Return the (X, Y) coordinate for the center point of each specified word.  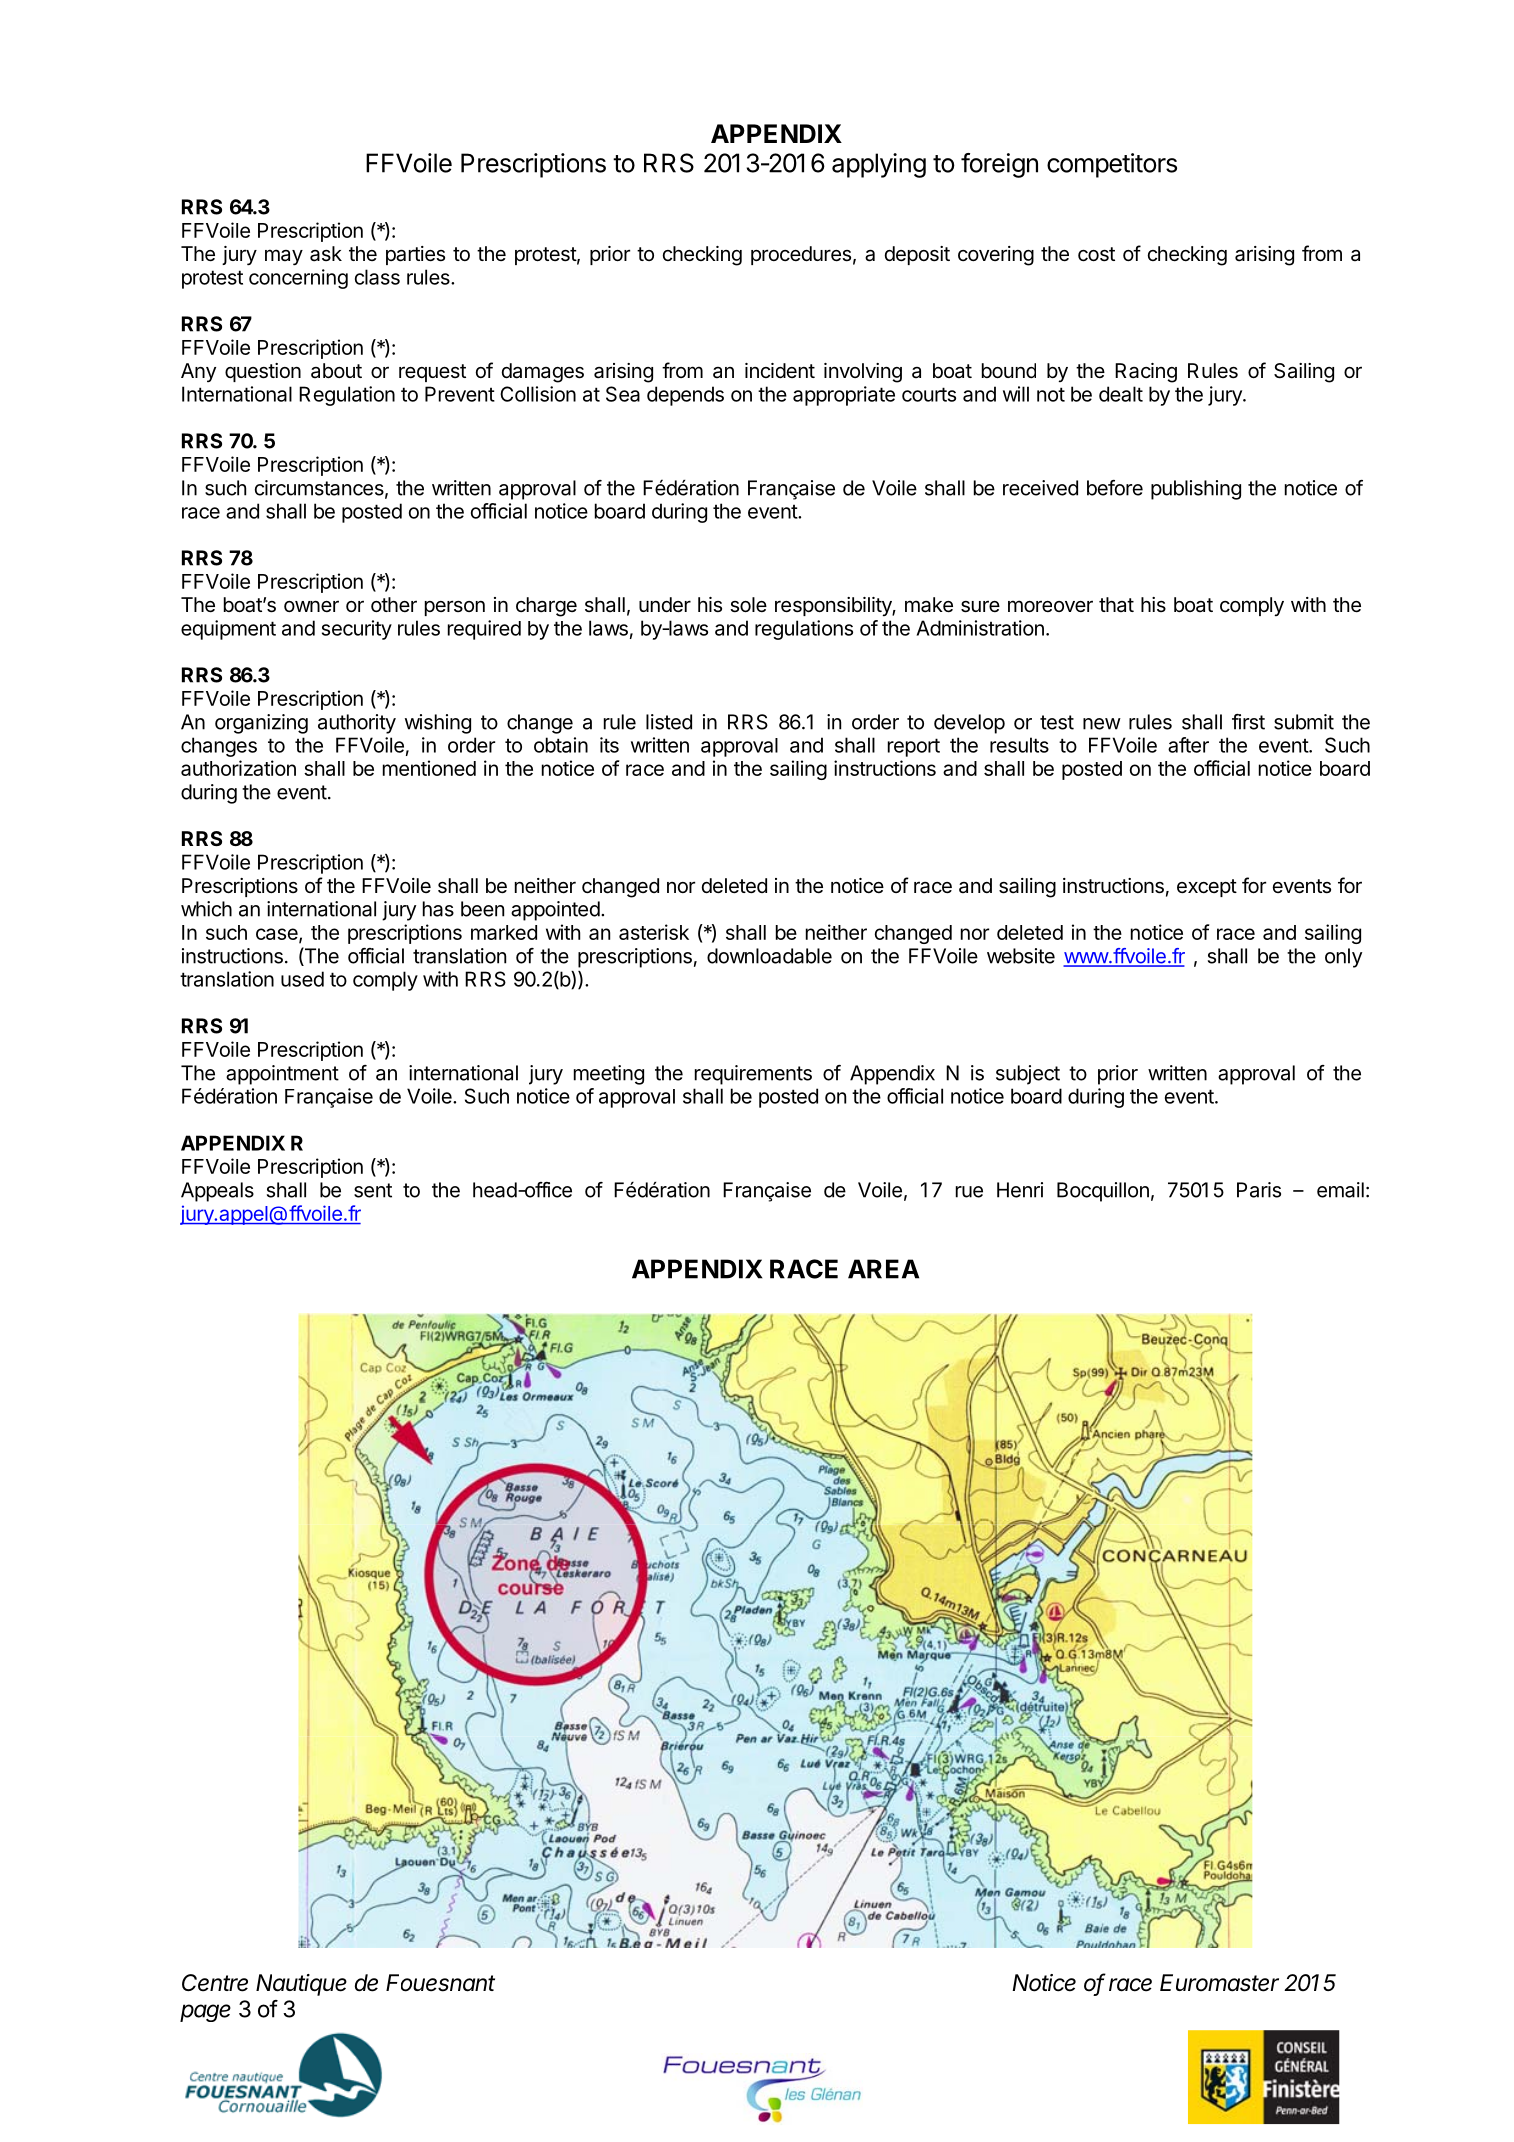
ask (326, 254)
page (205, 2013)
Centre (215, 1983)
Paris (1259, 1190)
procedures (801, 255)
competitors (1112, 165)
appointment (282, 1075)
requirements (753, 1075)
